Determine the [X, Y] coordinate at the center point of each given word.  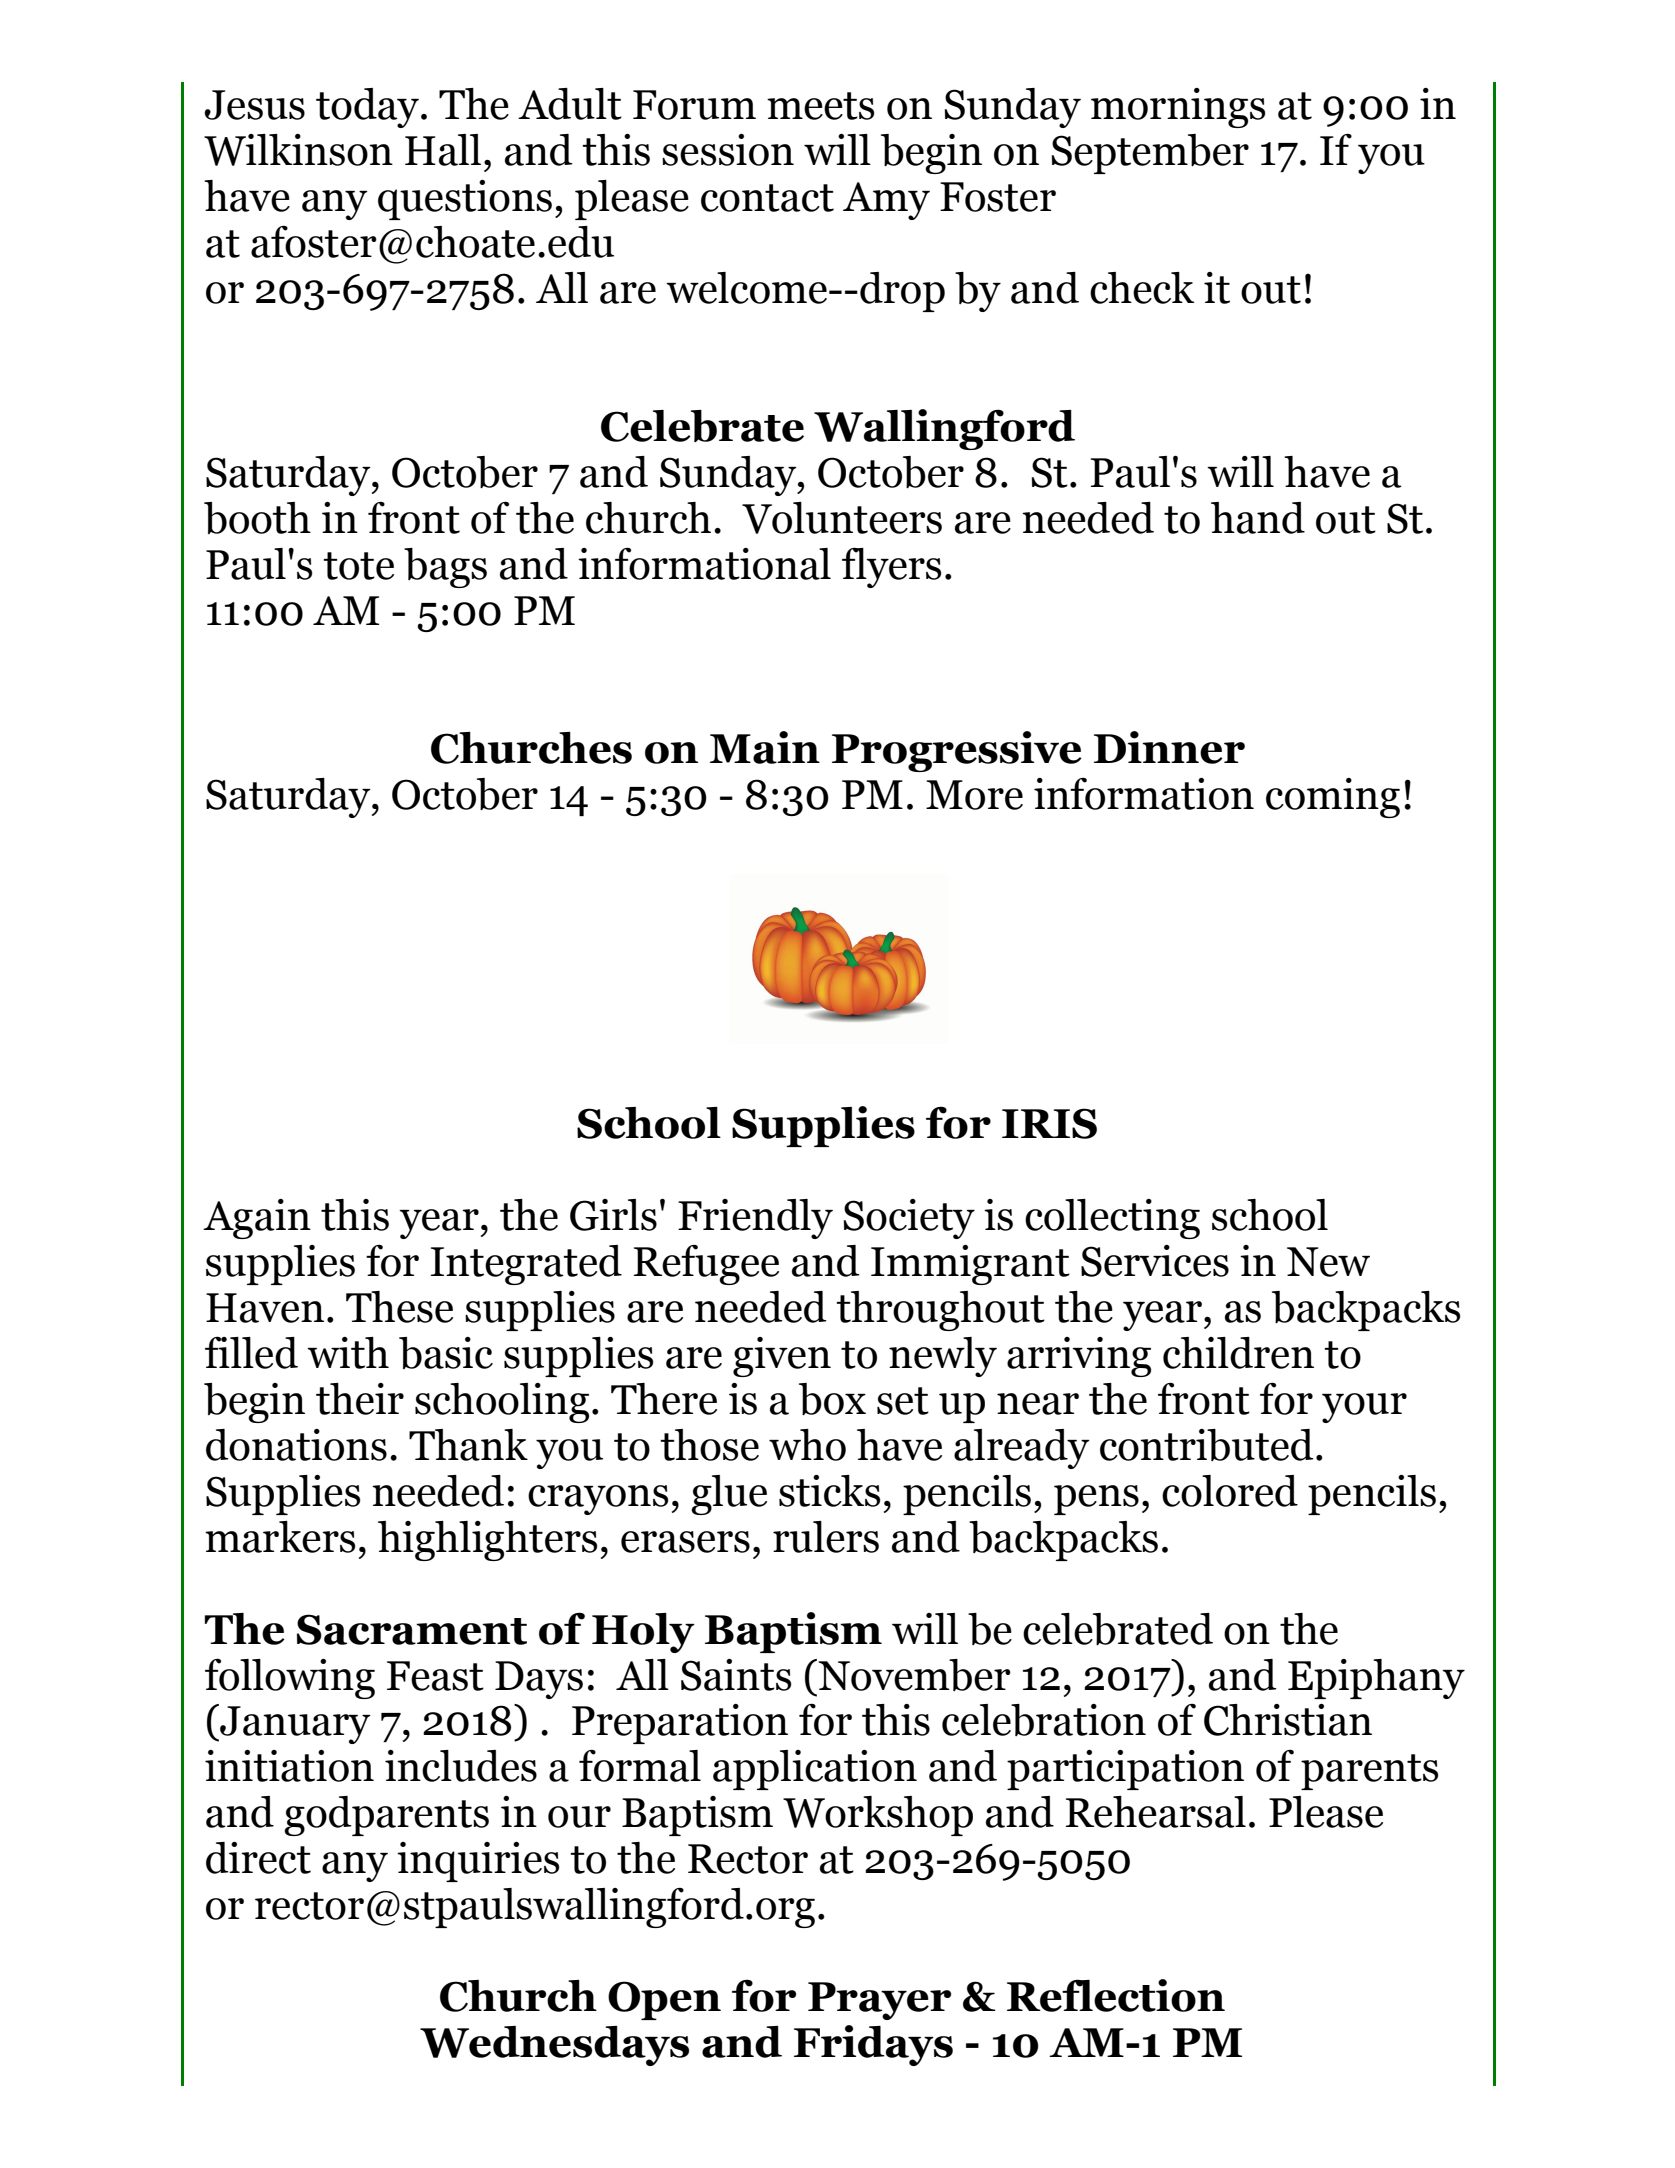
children [1238, 1353]
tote [358, 566]
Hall [443, 150]
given [782, 1357]
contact [767, 198]
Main [765, 747]
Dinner [1169, 747]
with [348, 1353]
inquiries [478, 1862]
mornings [1178, 108]
